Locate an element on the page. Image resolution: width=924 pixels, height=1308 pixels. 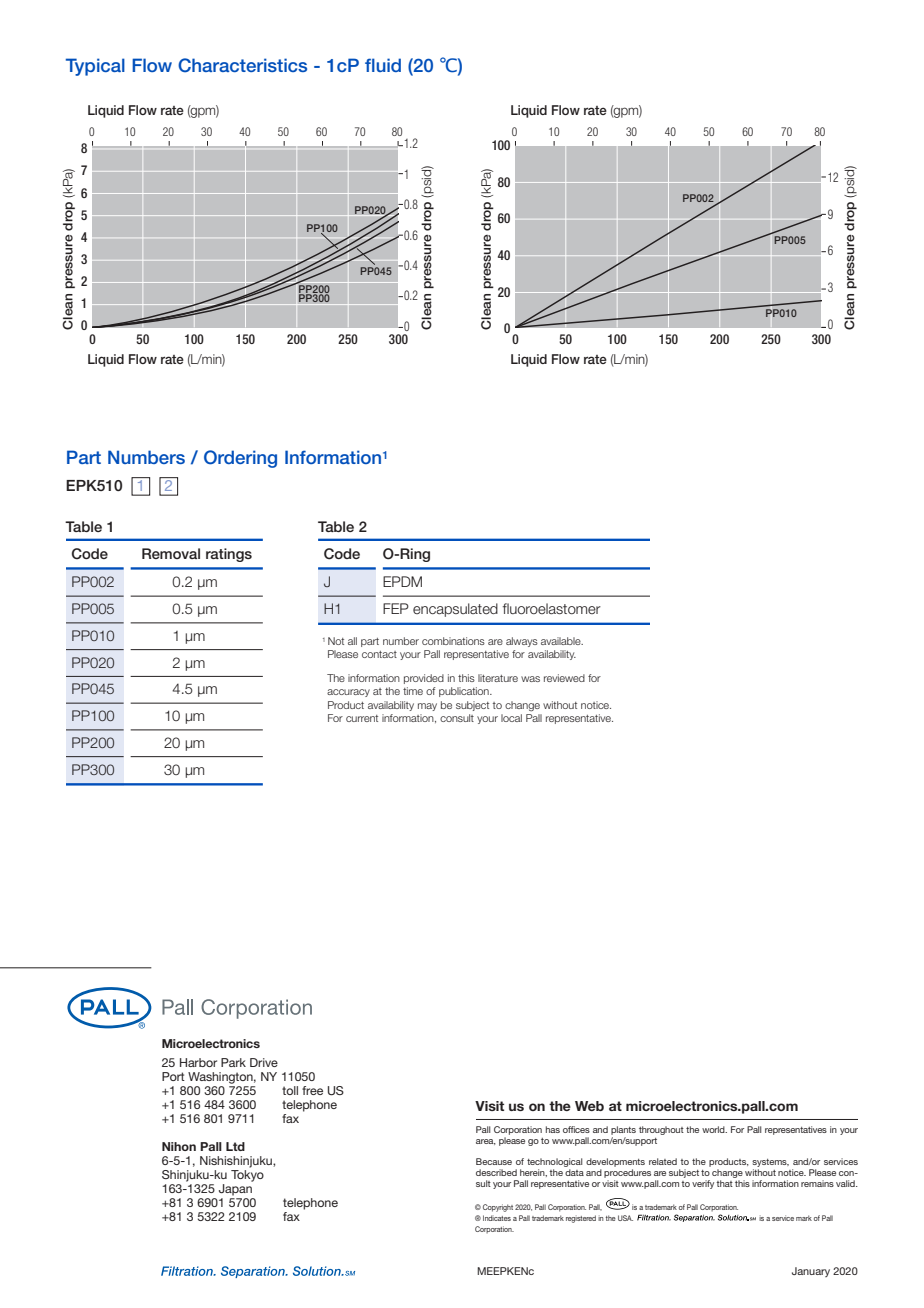
January is located at coordinates (811, 1272).
